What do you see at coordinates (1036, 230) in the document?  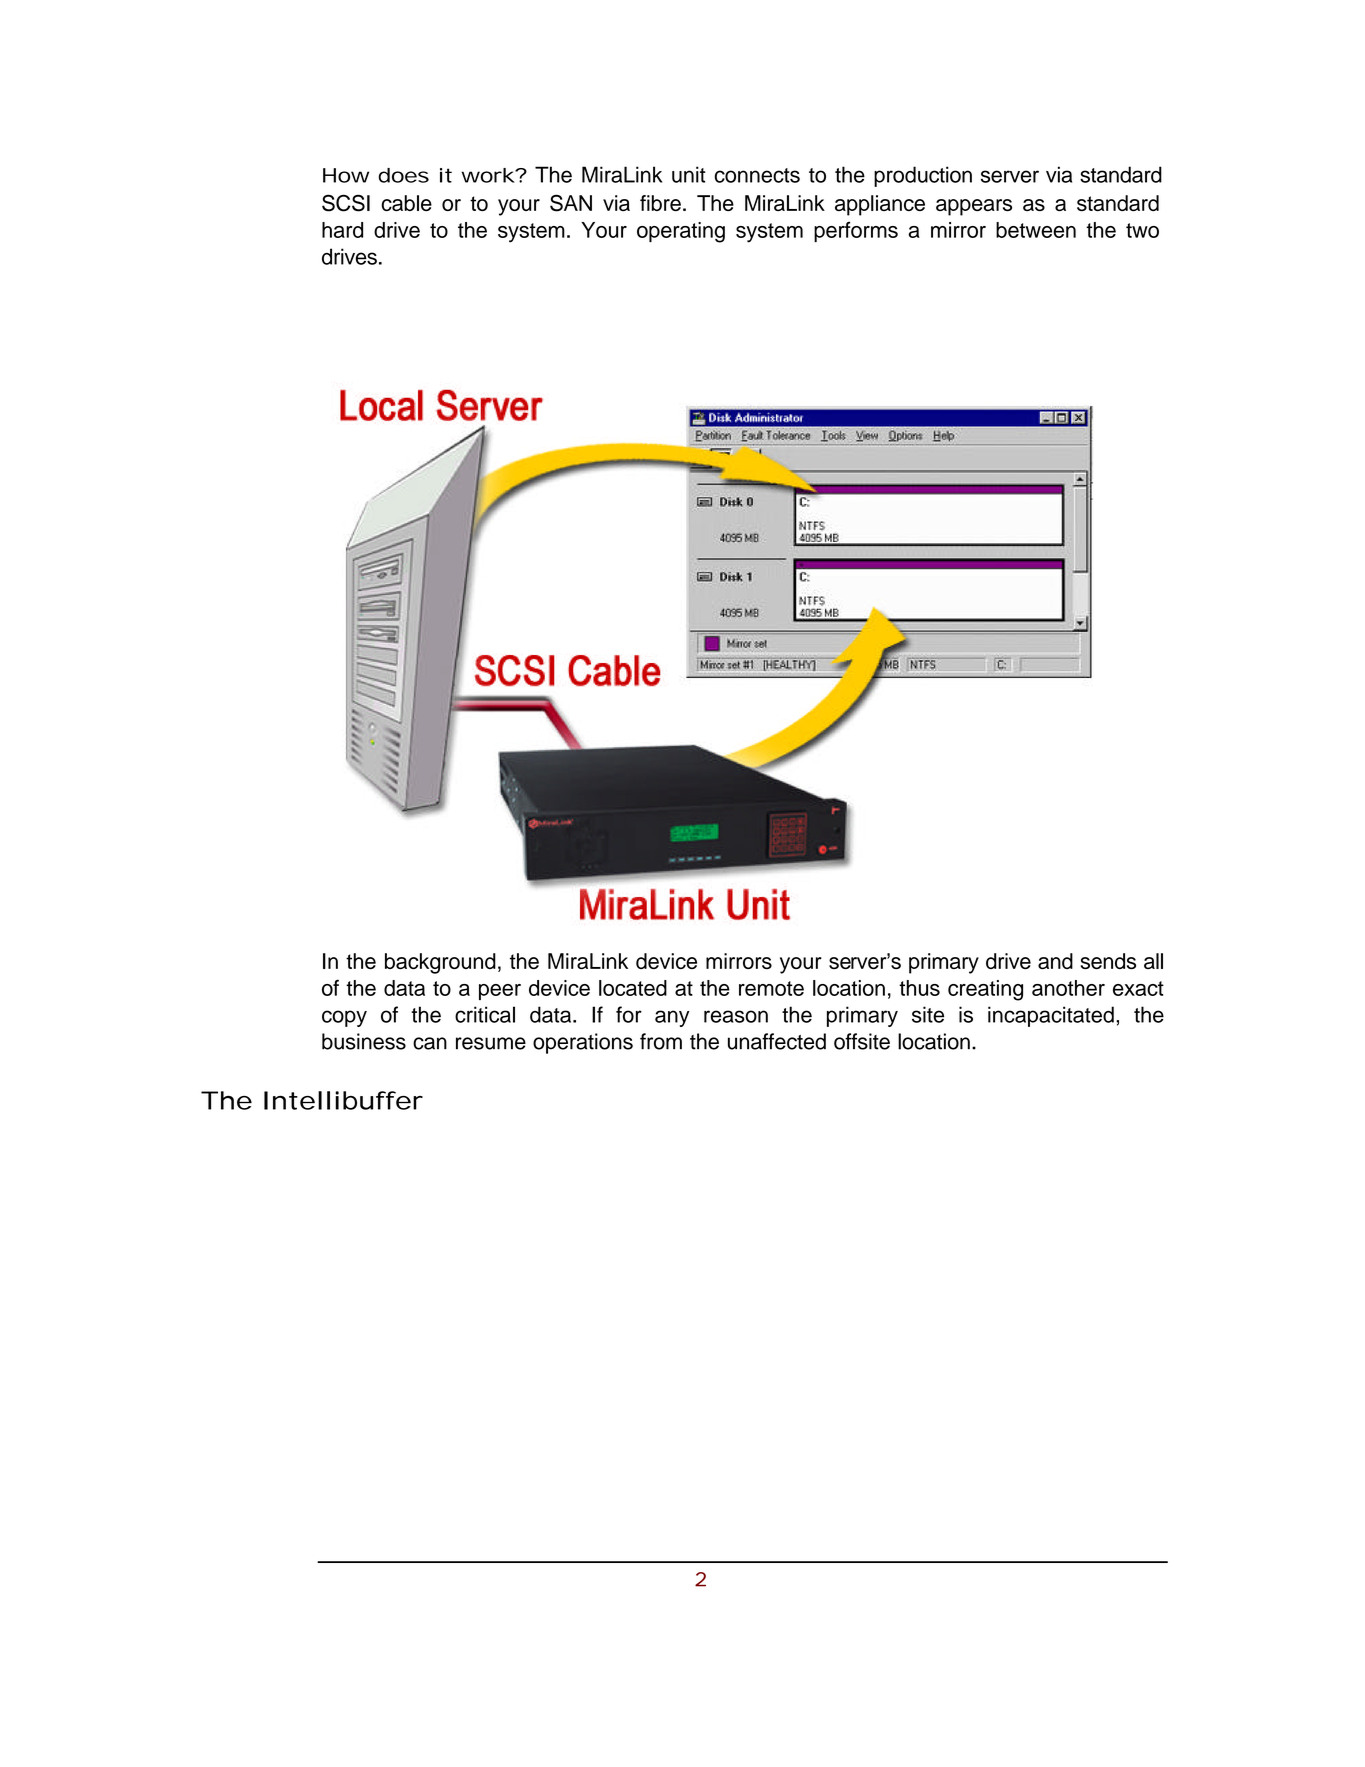 I see `between` at bounding box center [1036, 230].
